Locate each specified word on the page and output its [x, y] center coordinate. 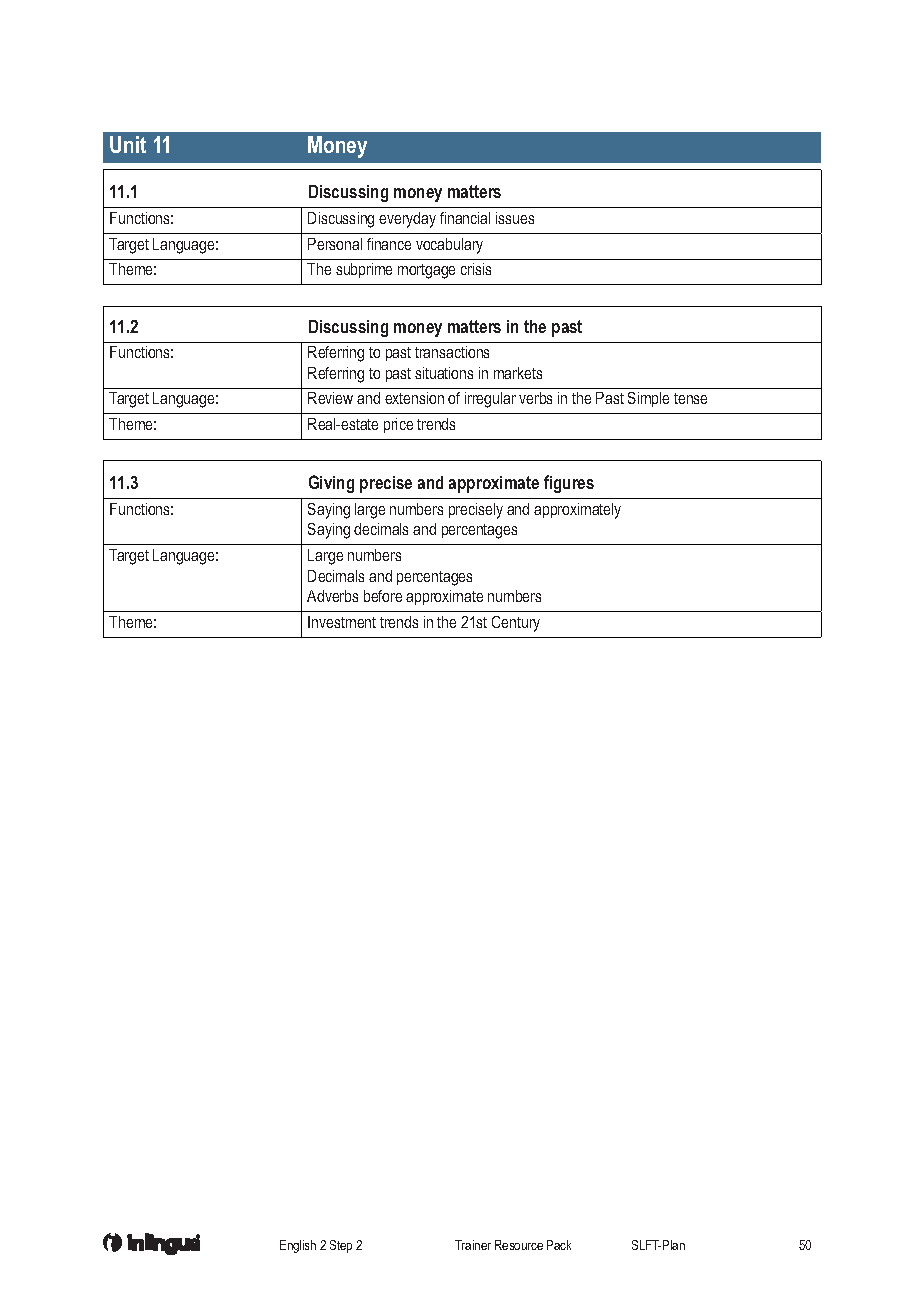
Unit [128, 144]
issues [515, 218]
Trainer [473, 1245]
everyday [407, 220]
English [298, 1246]
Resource [519, 1245]
